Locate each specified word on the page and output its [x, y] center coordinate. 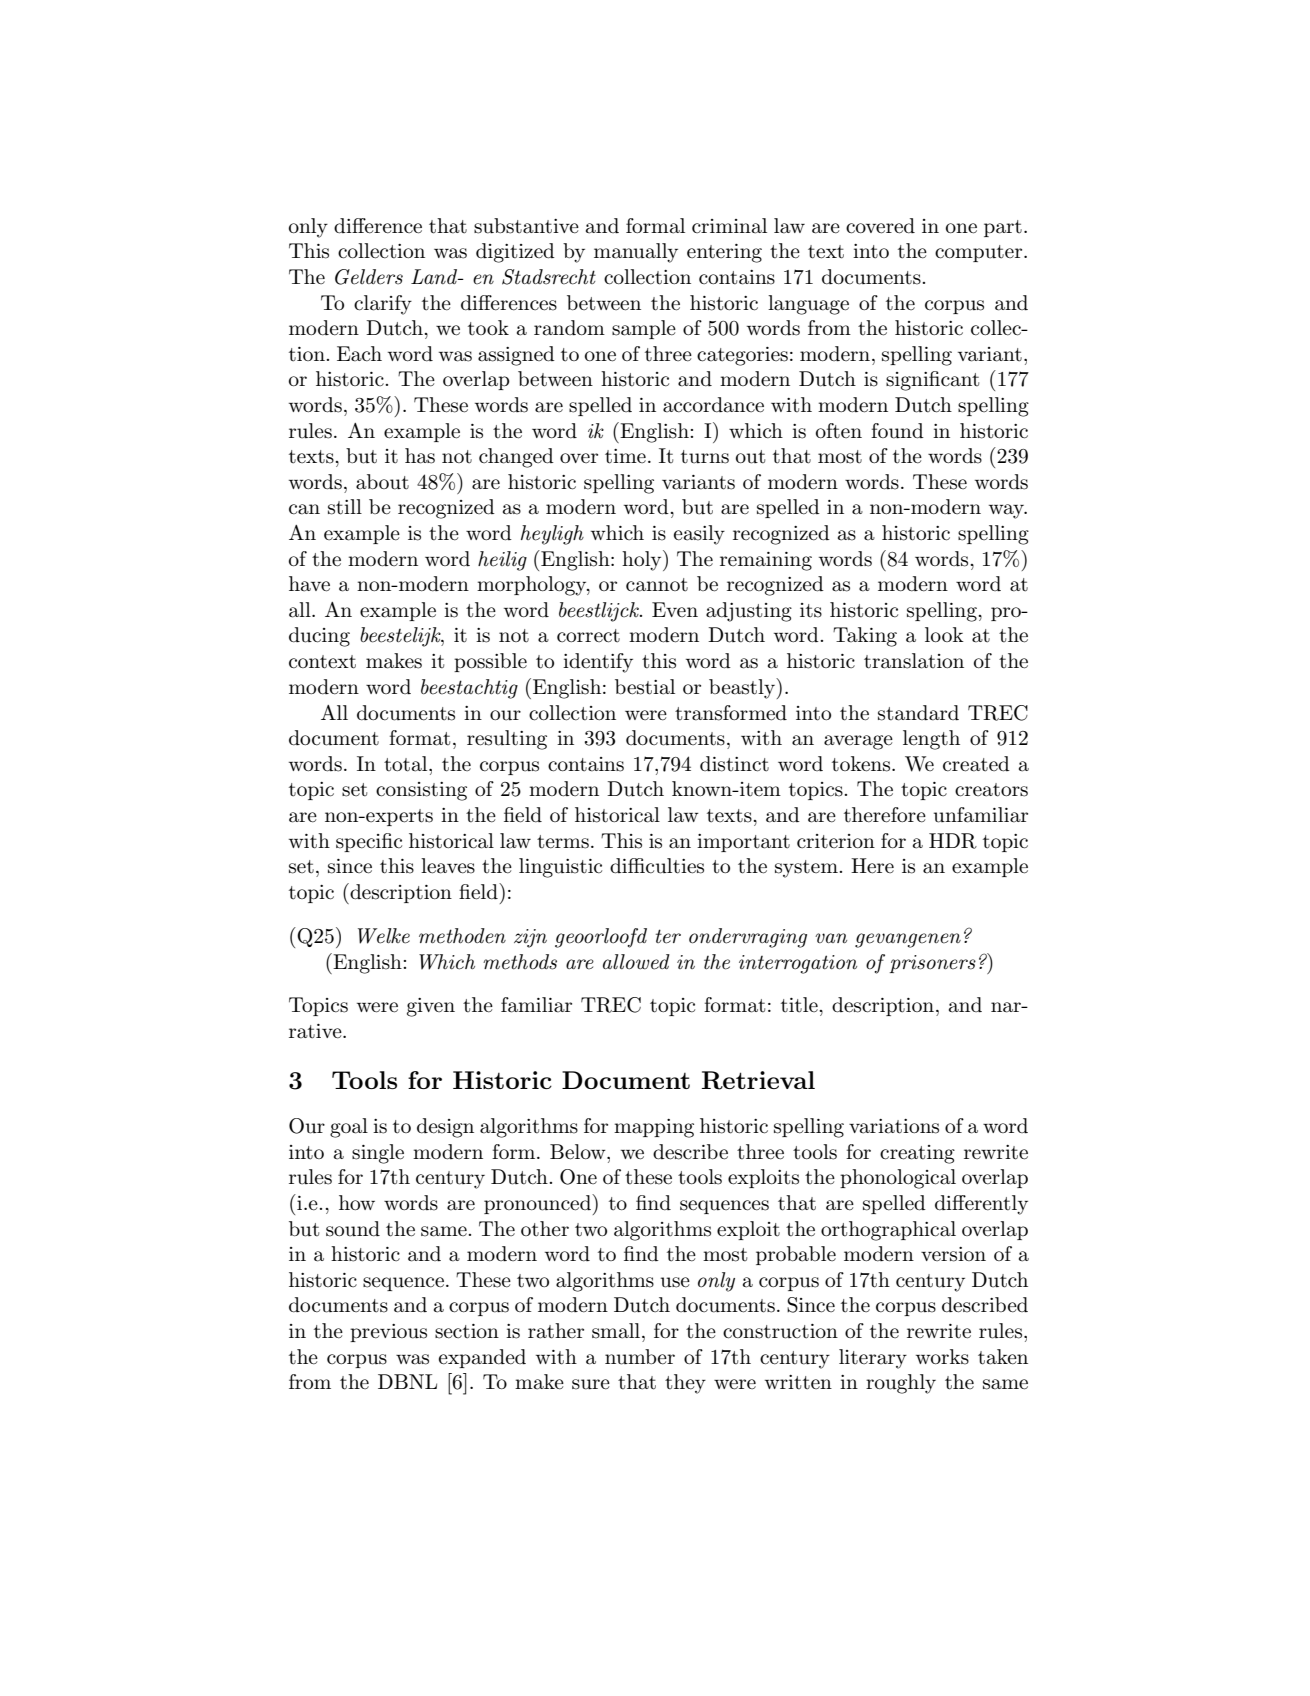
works [942, 1357]
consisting [421, 791]
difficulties [657, 866]
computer [980, 253]
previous [388, 1333]
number [640, 1357]
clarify [383, 305]
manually [636, 253]
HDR [953, 841]
